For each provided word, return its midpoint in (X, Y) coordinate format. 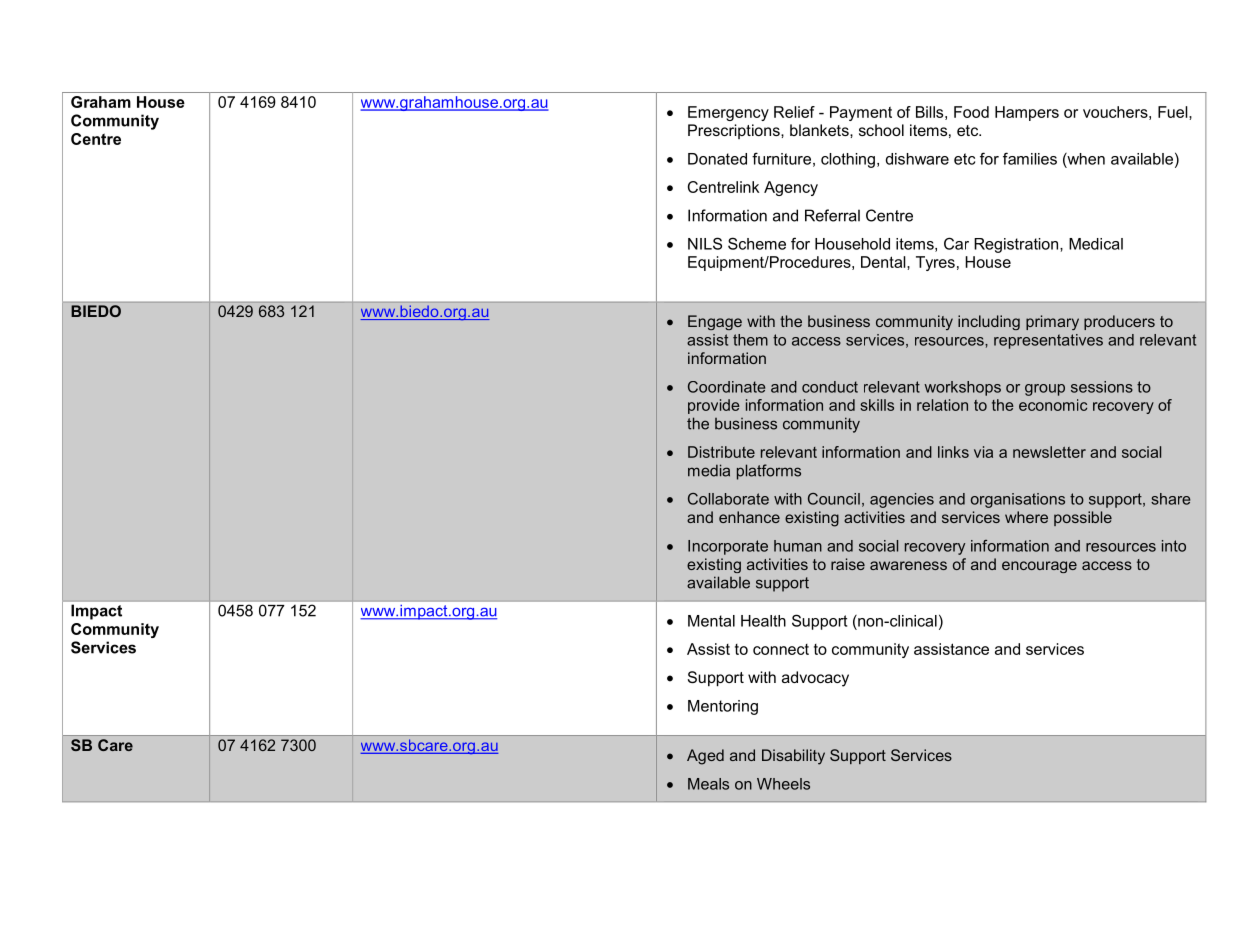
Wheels (783, 784)
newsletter (1049, 452)
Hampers (1027, 113)
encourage (1039, 567)
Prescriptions (735, 131)
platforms (769, 472)
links (953, 452)
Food (971, 112)
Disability (793, 757)
